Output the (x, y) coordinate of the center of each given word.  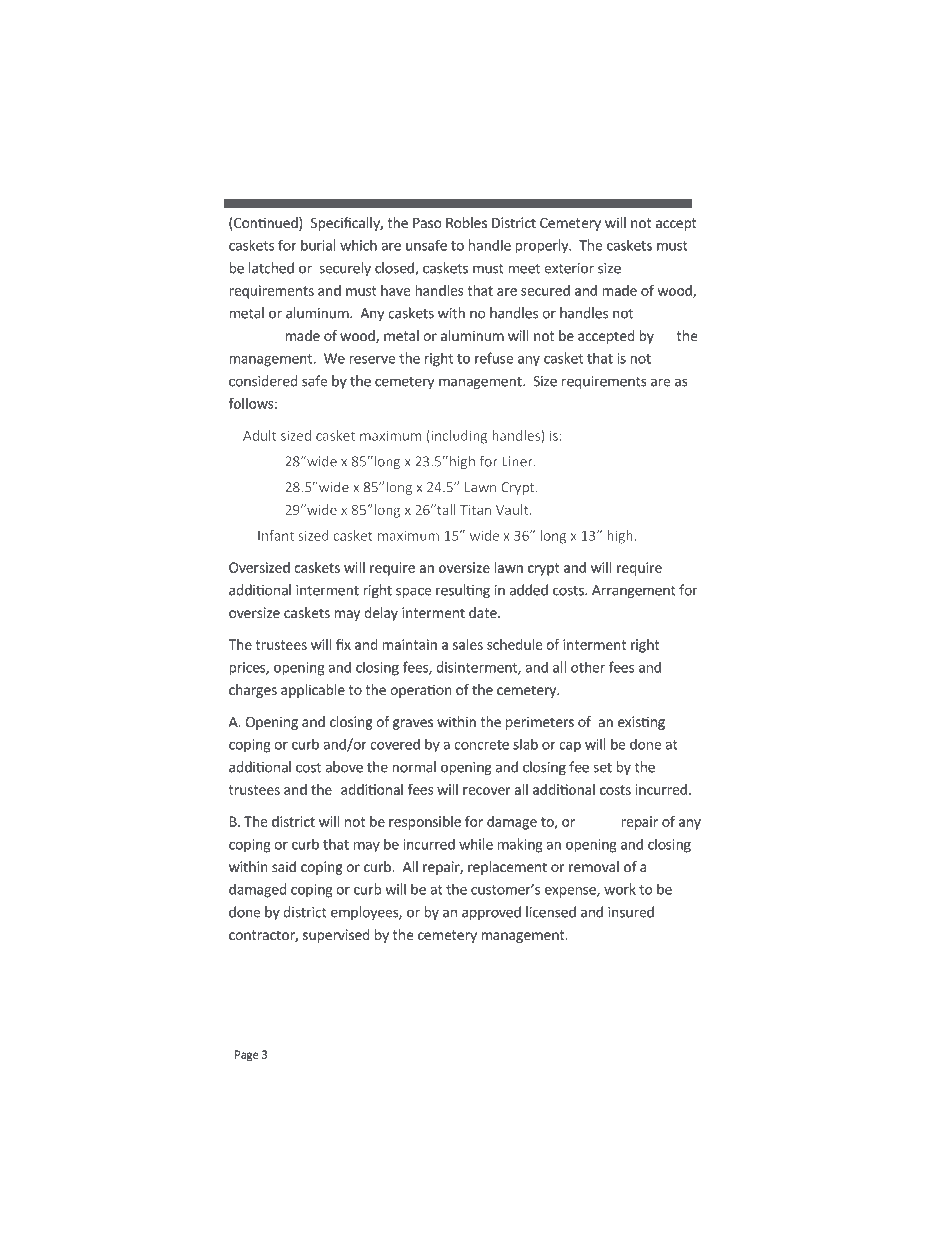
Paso (427, 223)
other (588, 667)
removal (594, 866)
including (458, 437)
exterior (569, 268)
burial (318, 245)
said (284, 866)
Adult (259, 435)
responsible (425, 823)
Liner (518, 461)
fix (343, 644)
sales (468, 644)
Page (247, 1055)
